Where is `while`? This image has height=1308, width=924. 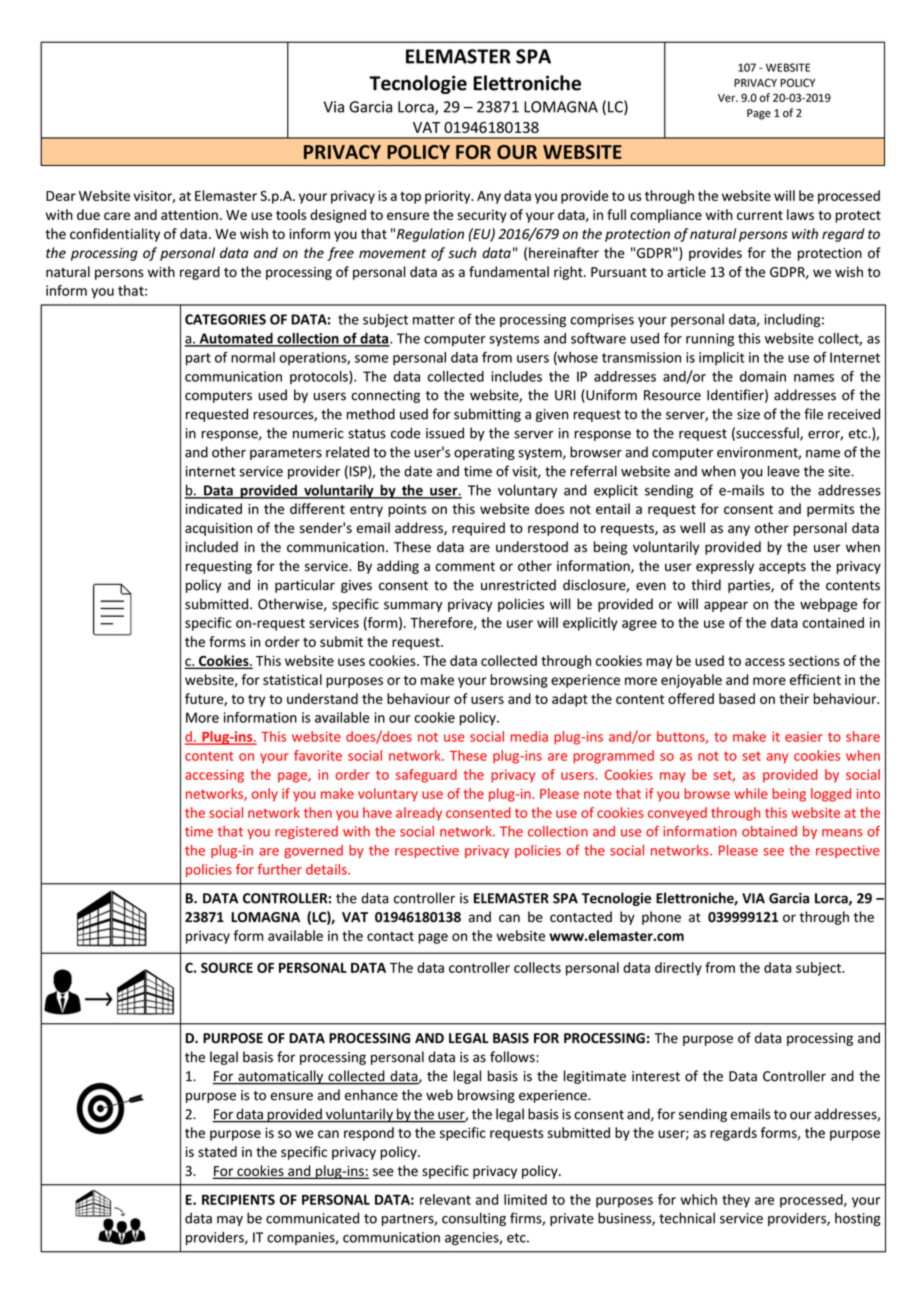
while is located at coordinates (751, 793).
